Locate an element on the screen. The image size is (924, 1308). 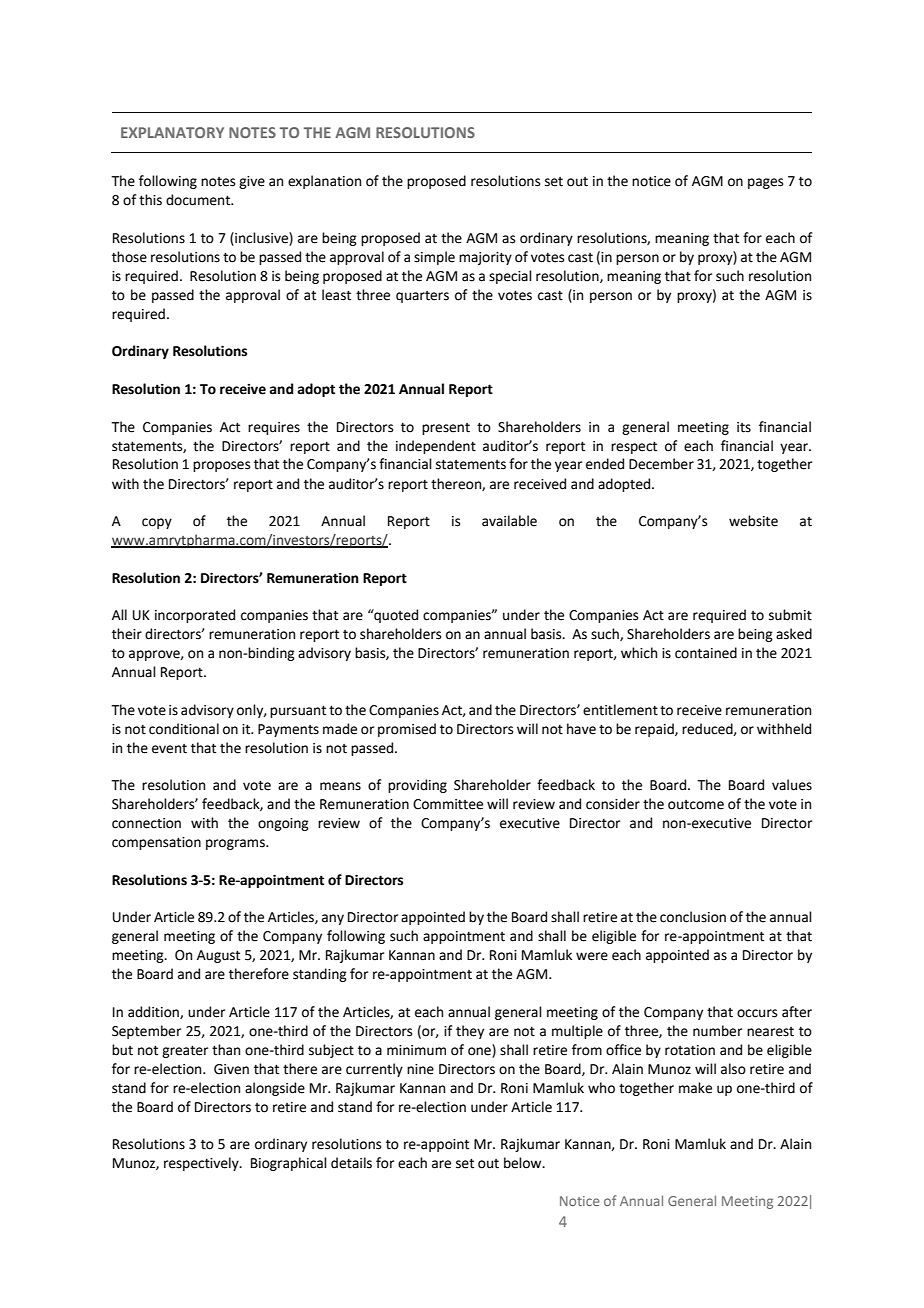
programs is located at coordinates (236, 844).
